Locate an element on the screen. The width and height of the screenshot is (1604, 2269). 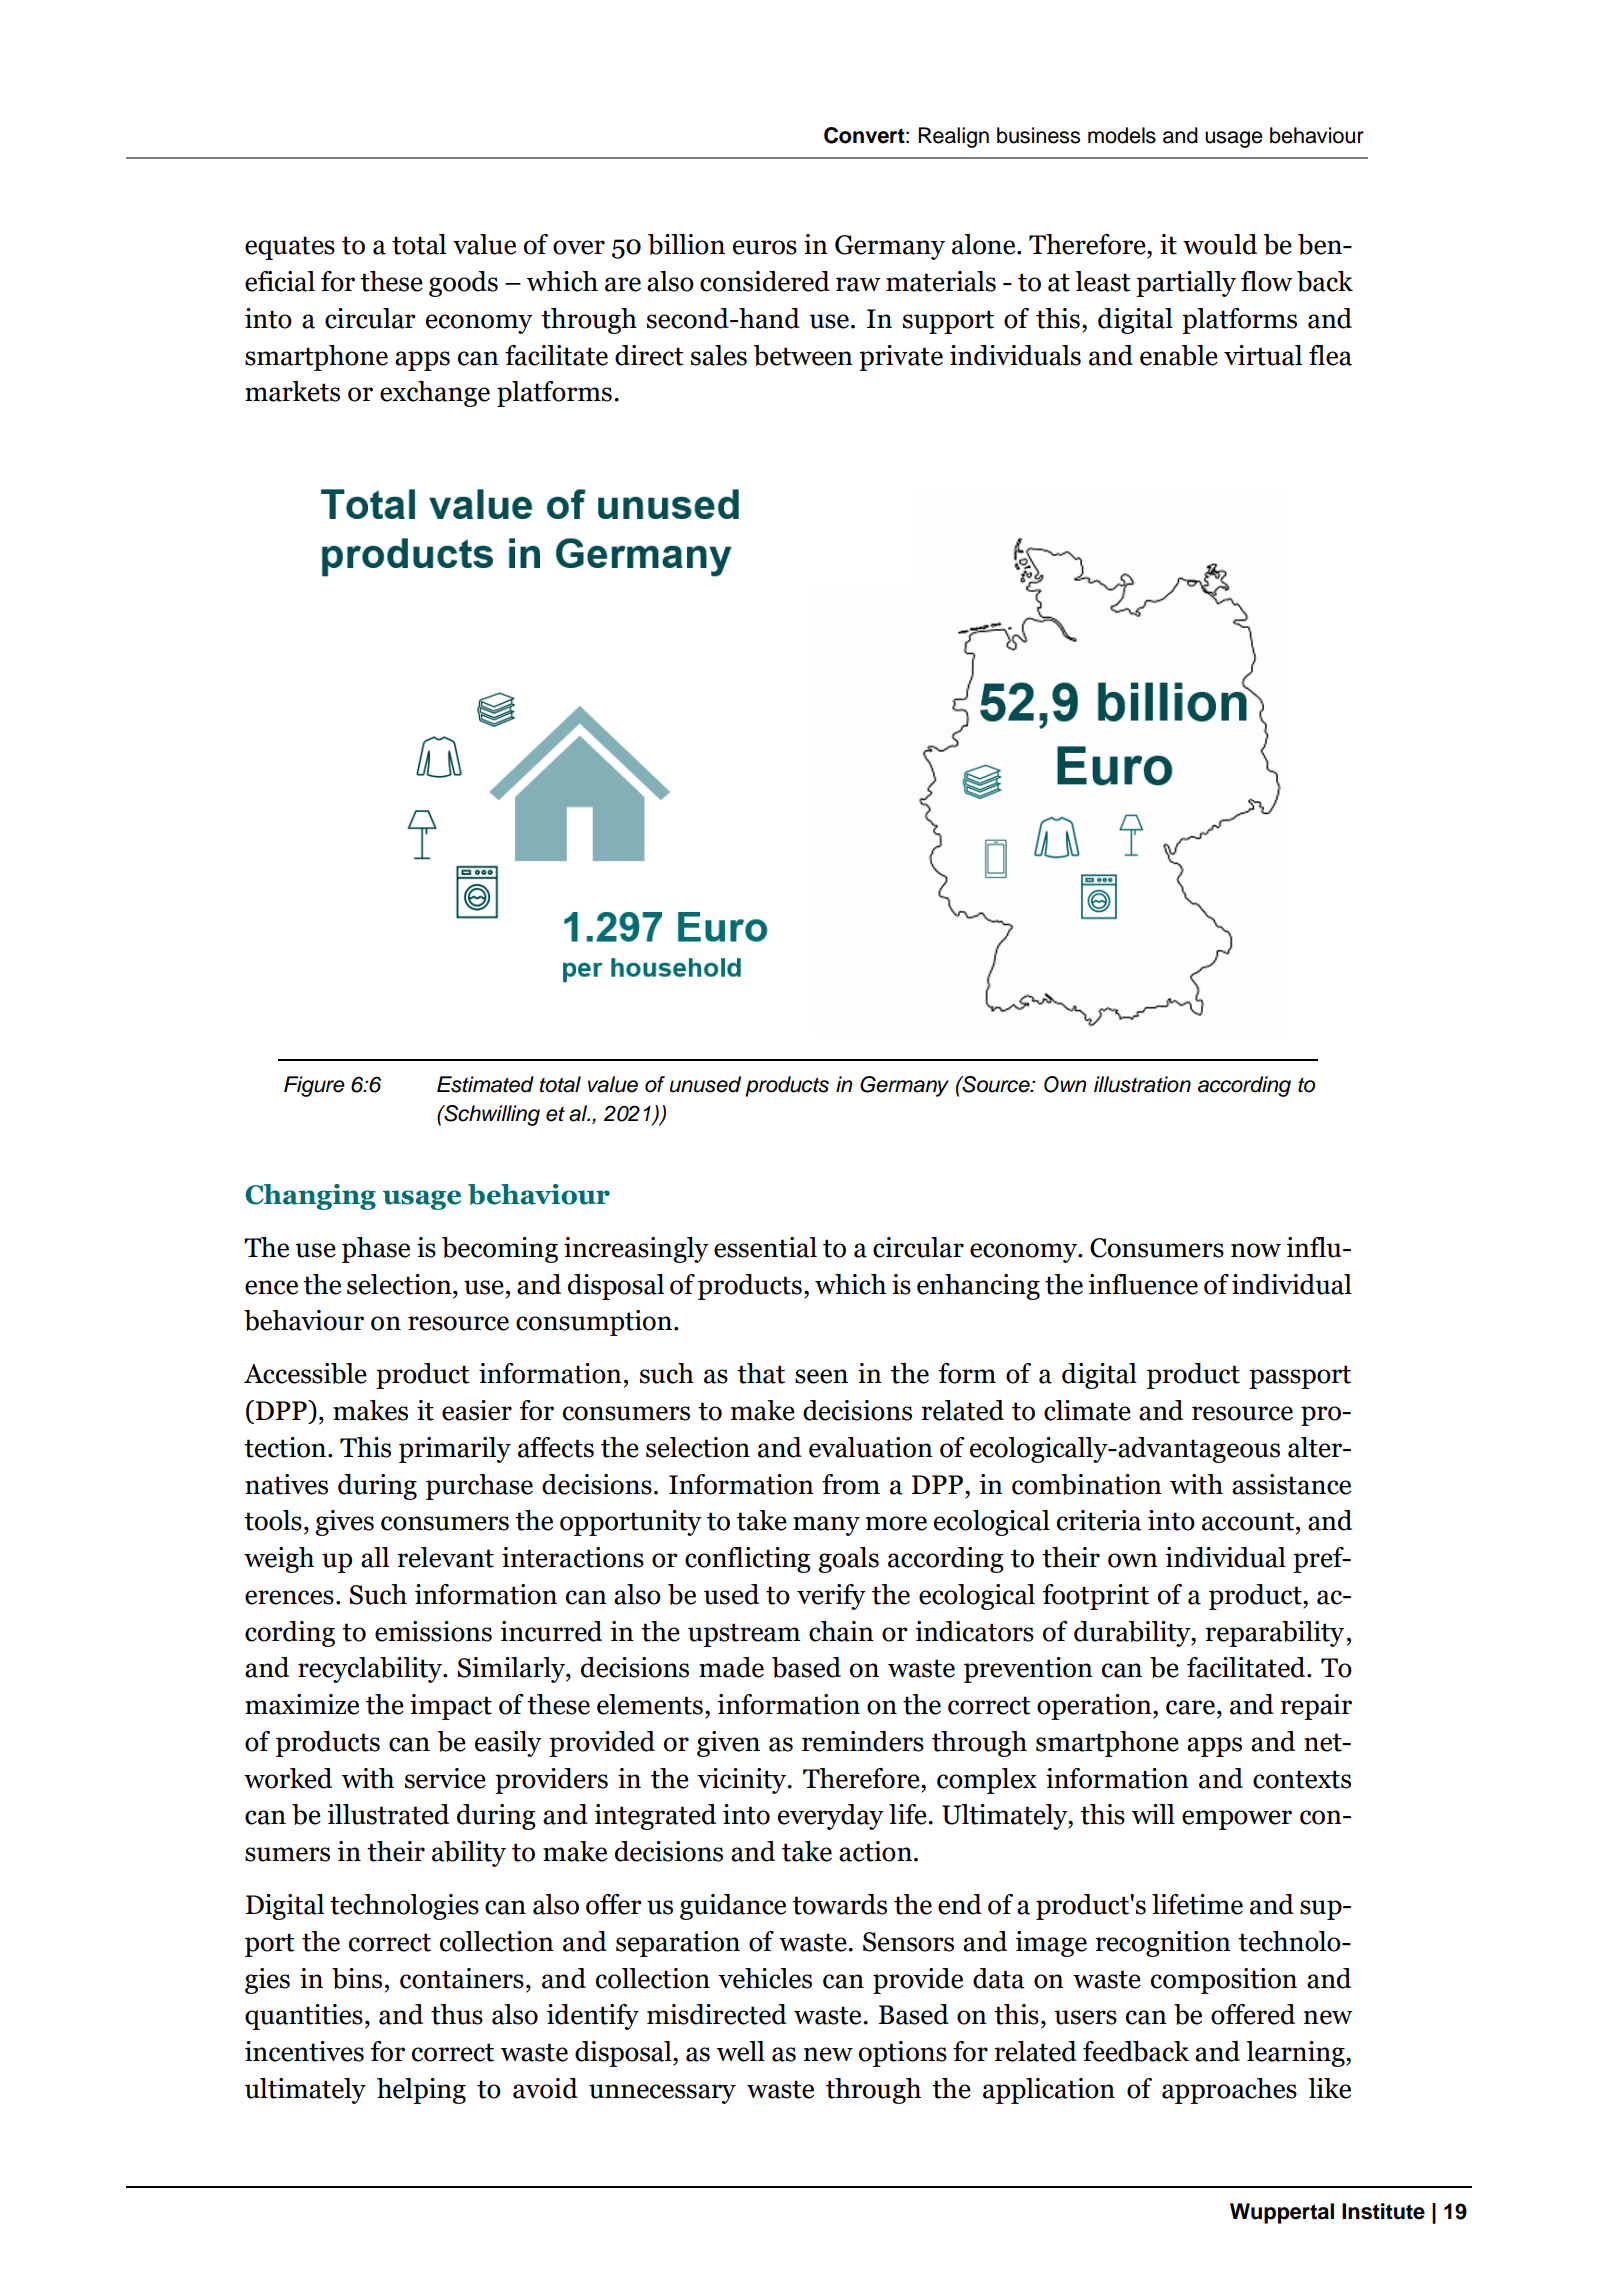
would is located at coordinates (1220, 244).
